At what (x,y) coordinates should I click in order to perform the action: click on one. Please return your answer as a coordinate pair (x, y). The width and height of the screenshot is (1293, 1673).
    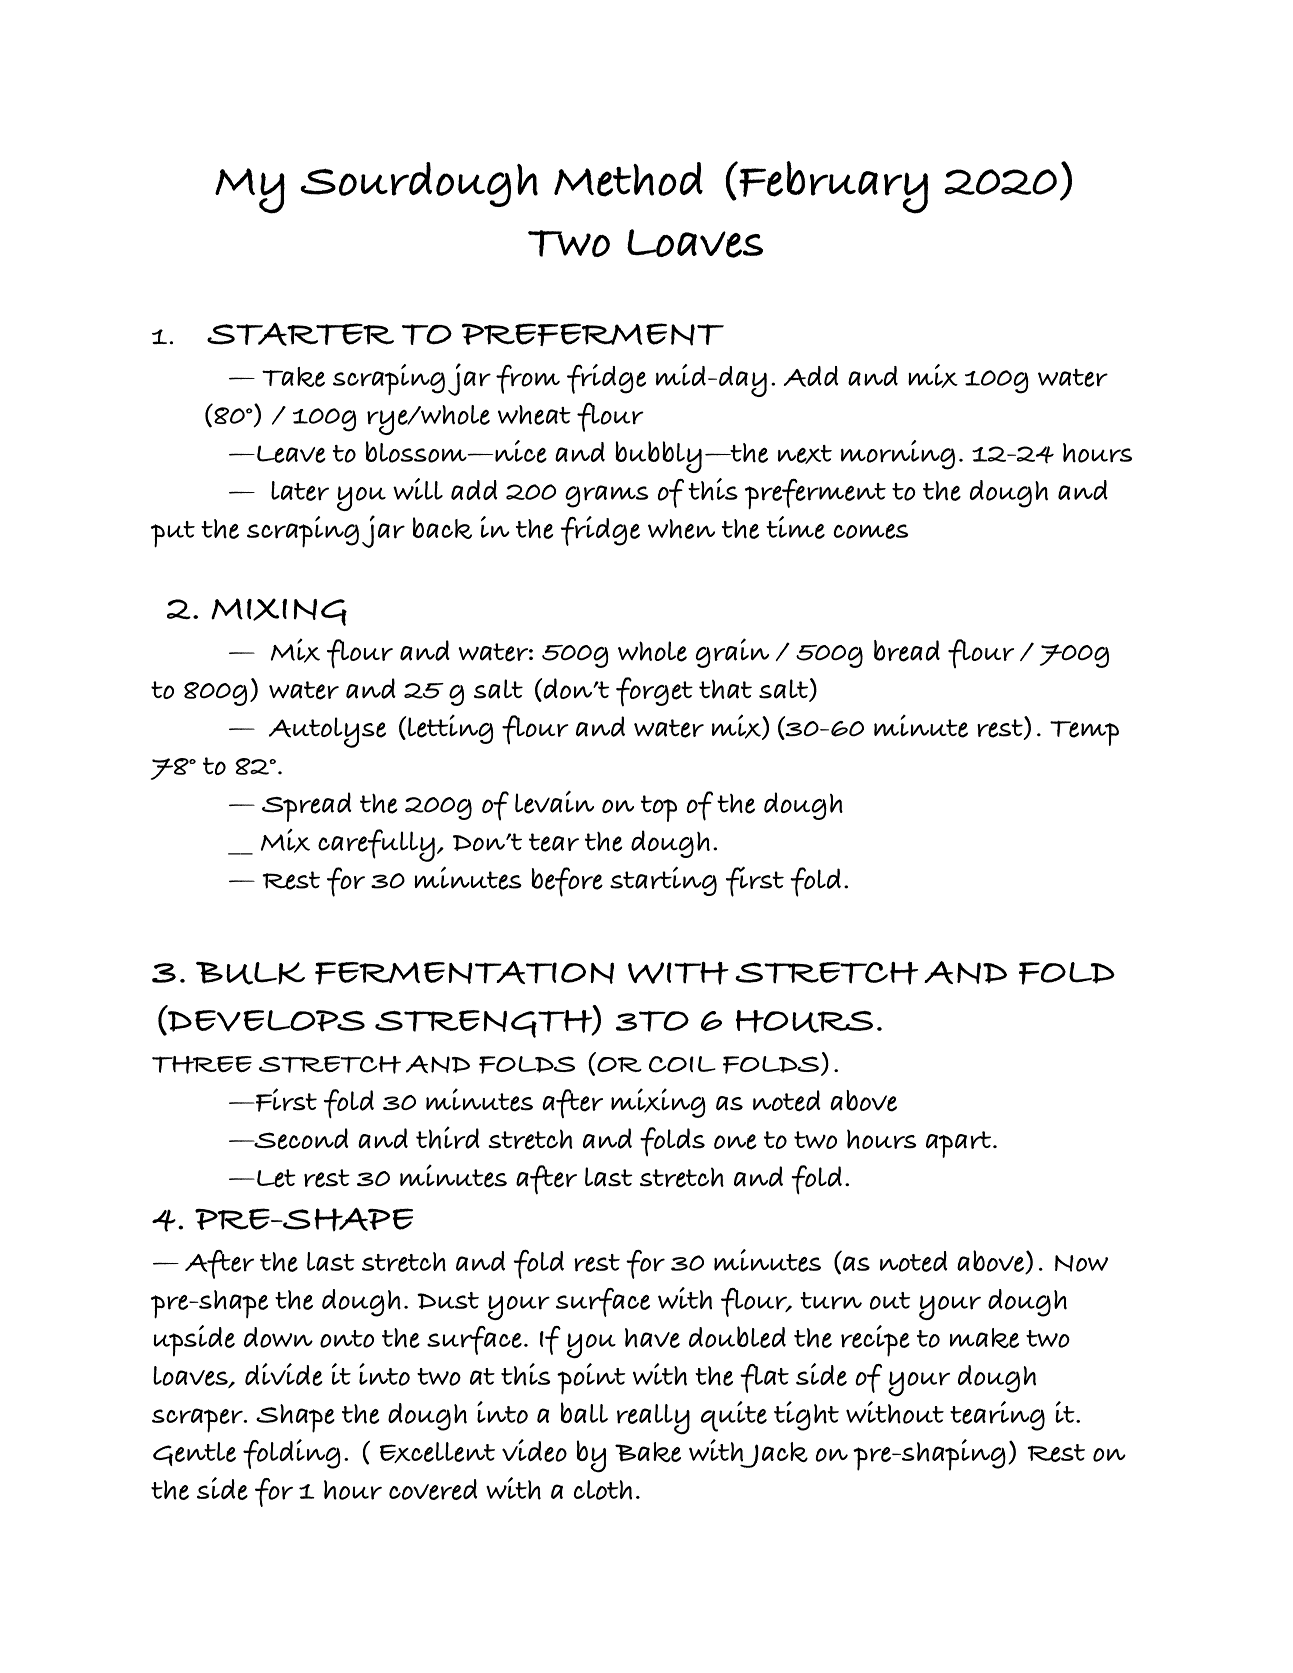
    Looking at the image, I should click on (735, 1142).
